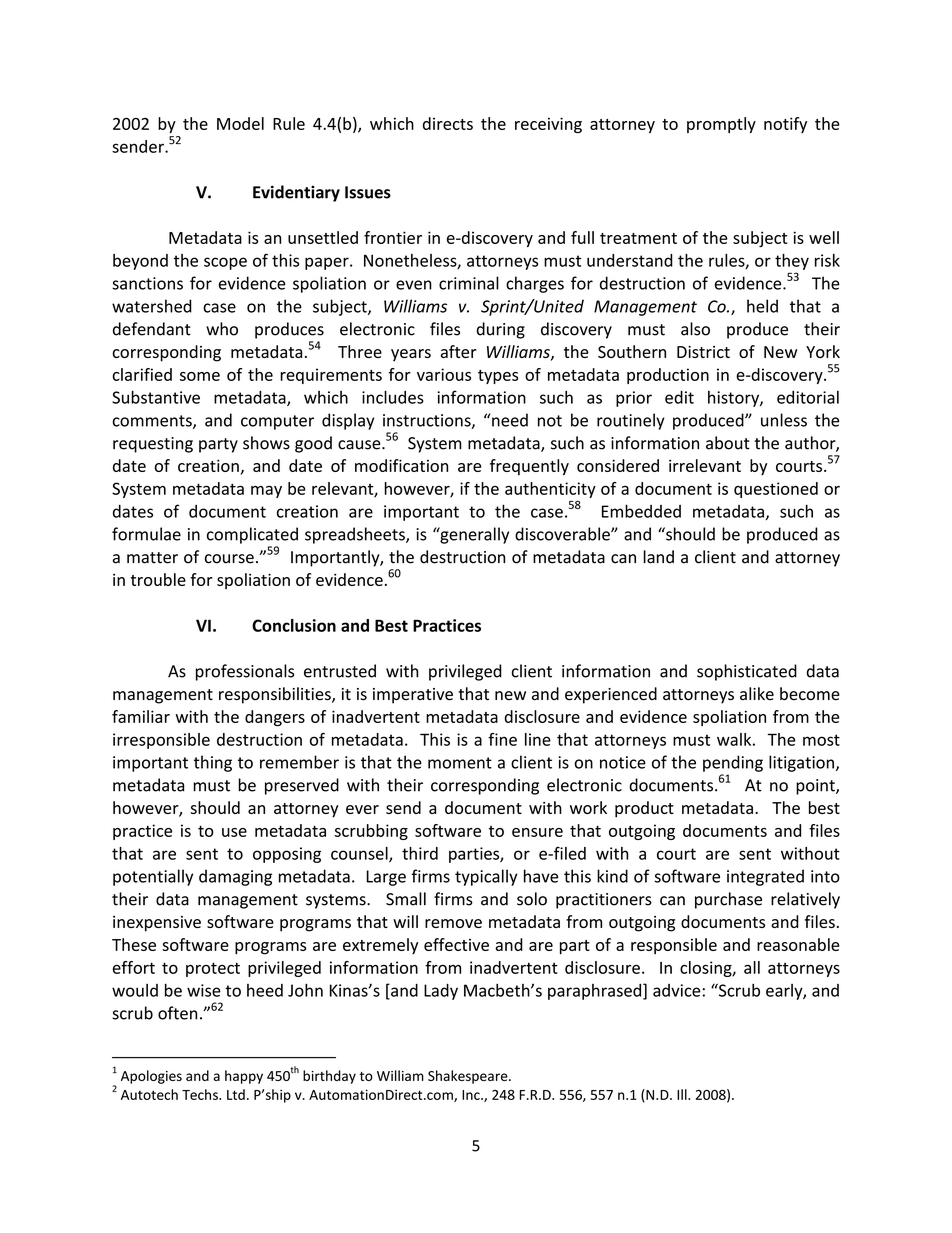 This image has height=1233, width=952. What do you see at coordinates (460, 763) in the image?
I see `moment` at bounding box center [460, 763].
